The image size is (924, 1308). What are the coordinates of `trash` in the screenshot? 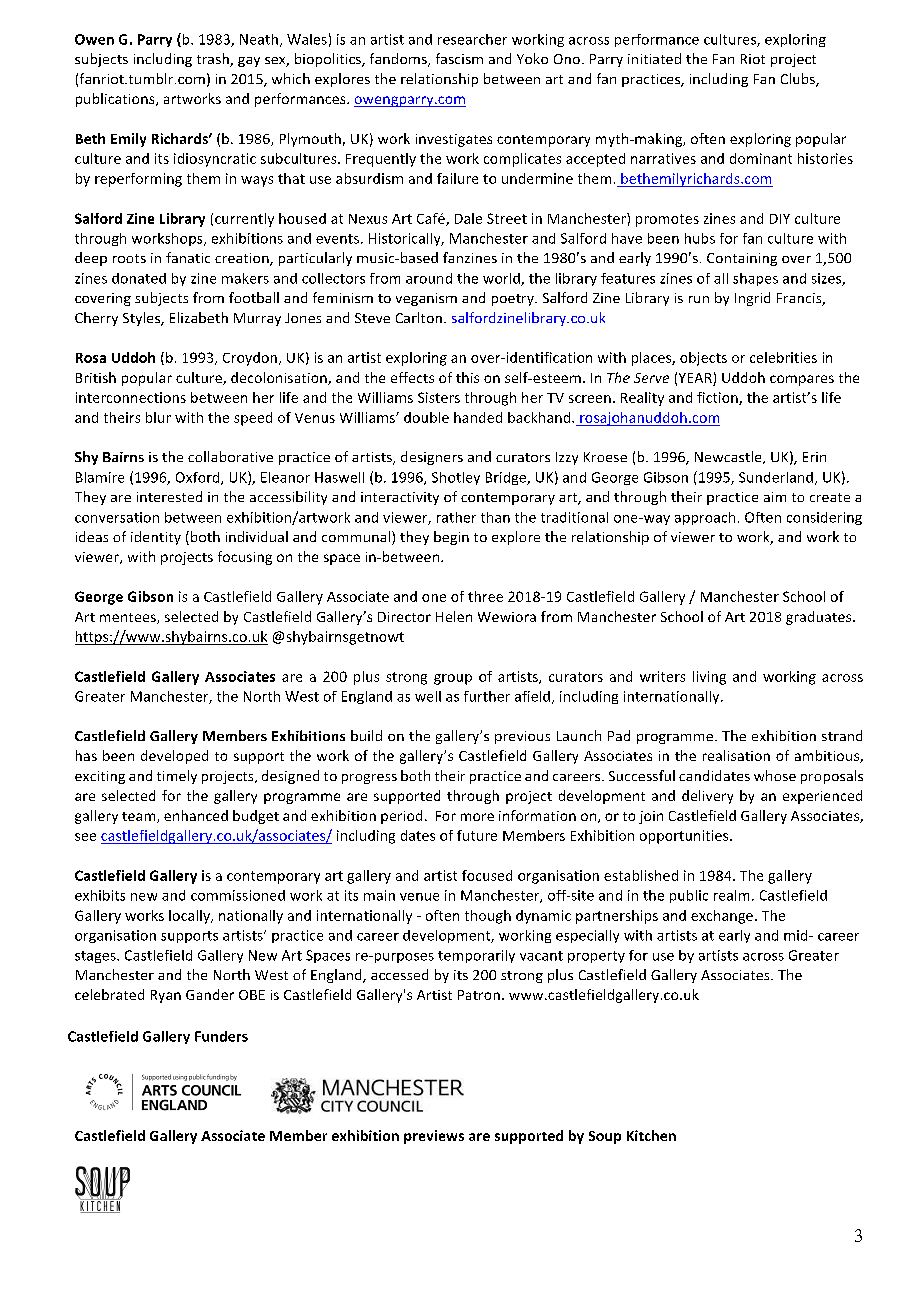 It's located at (214, 60).
